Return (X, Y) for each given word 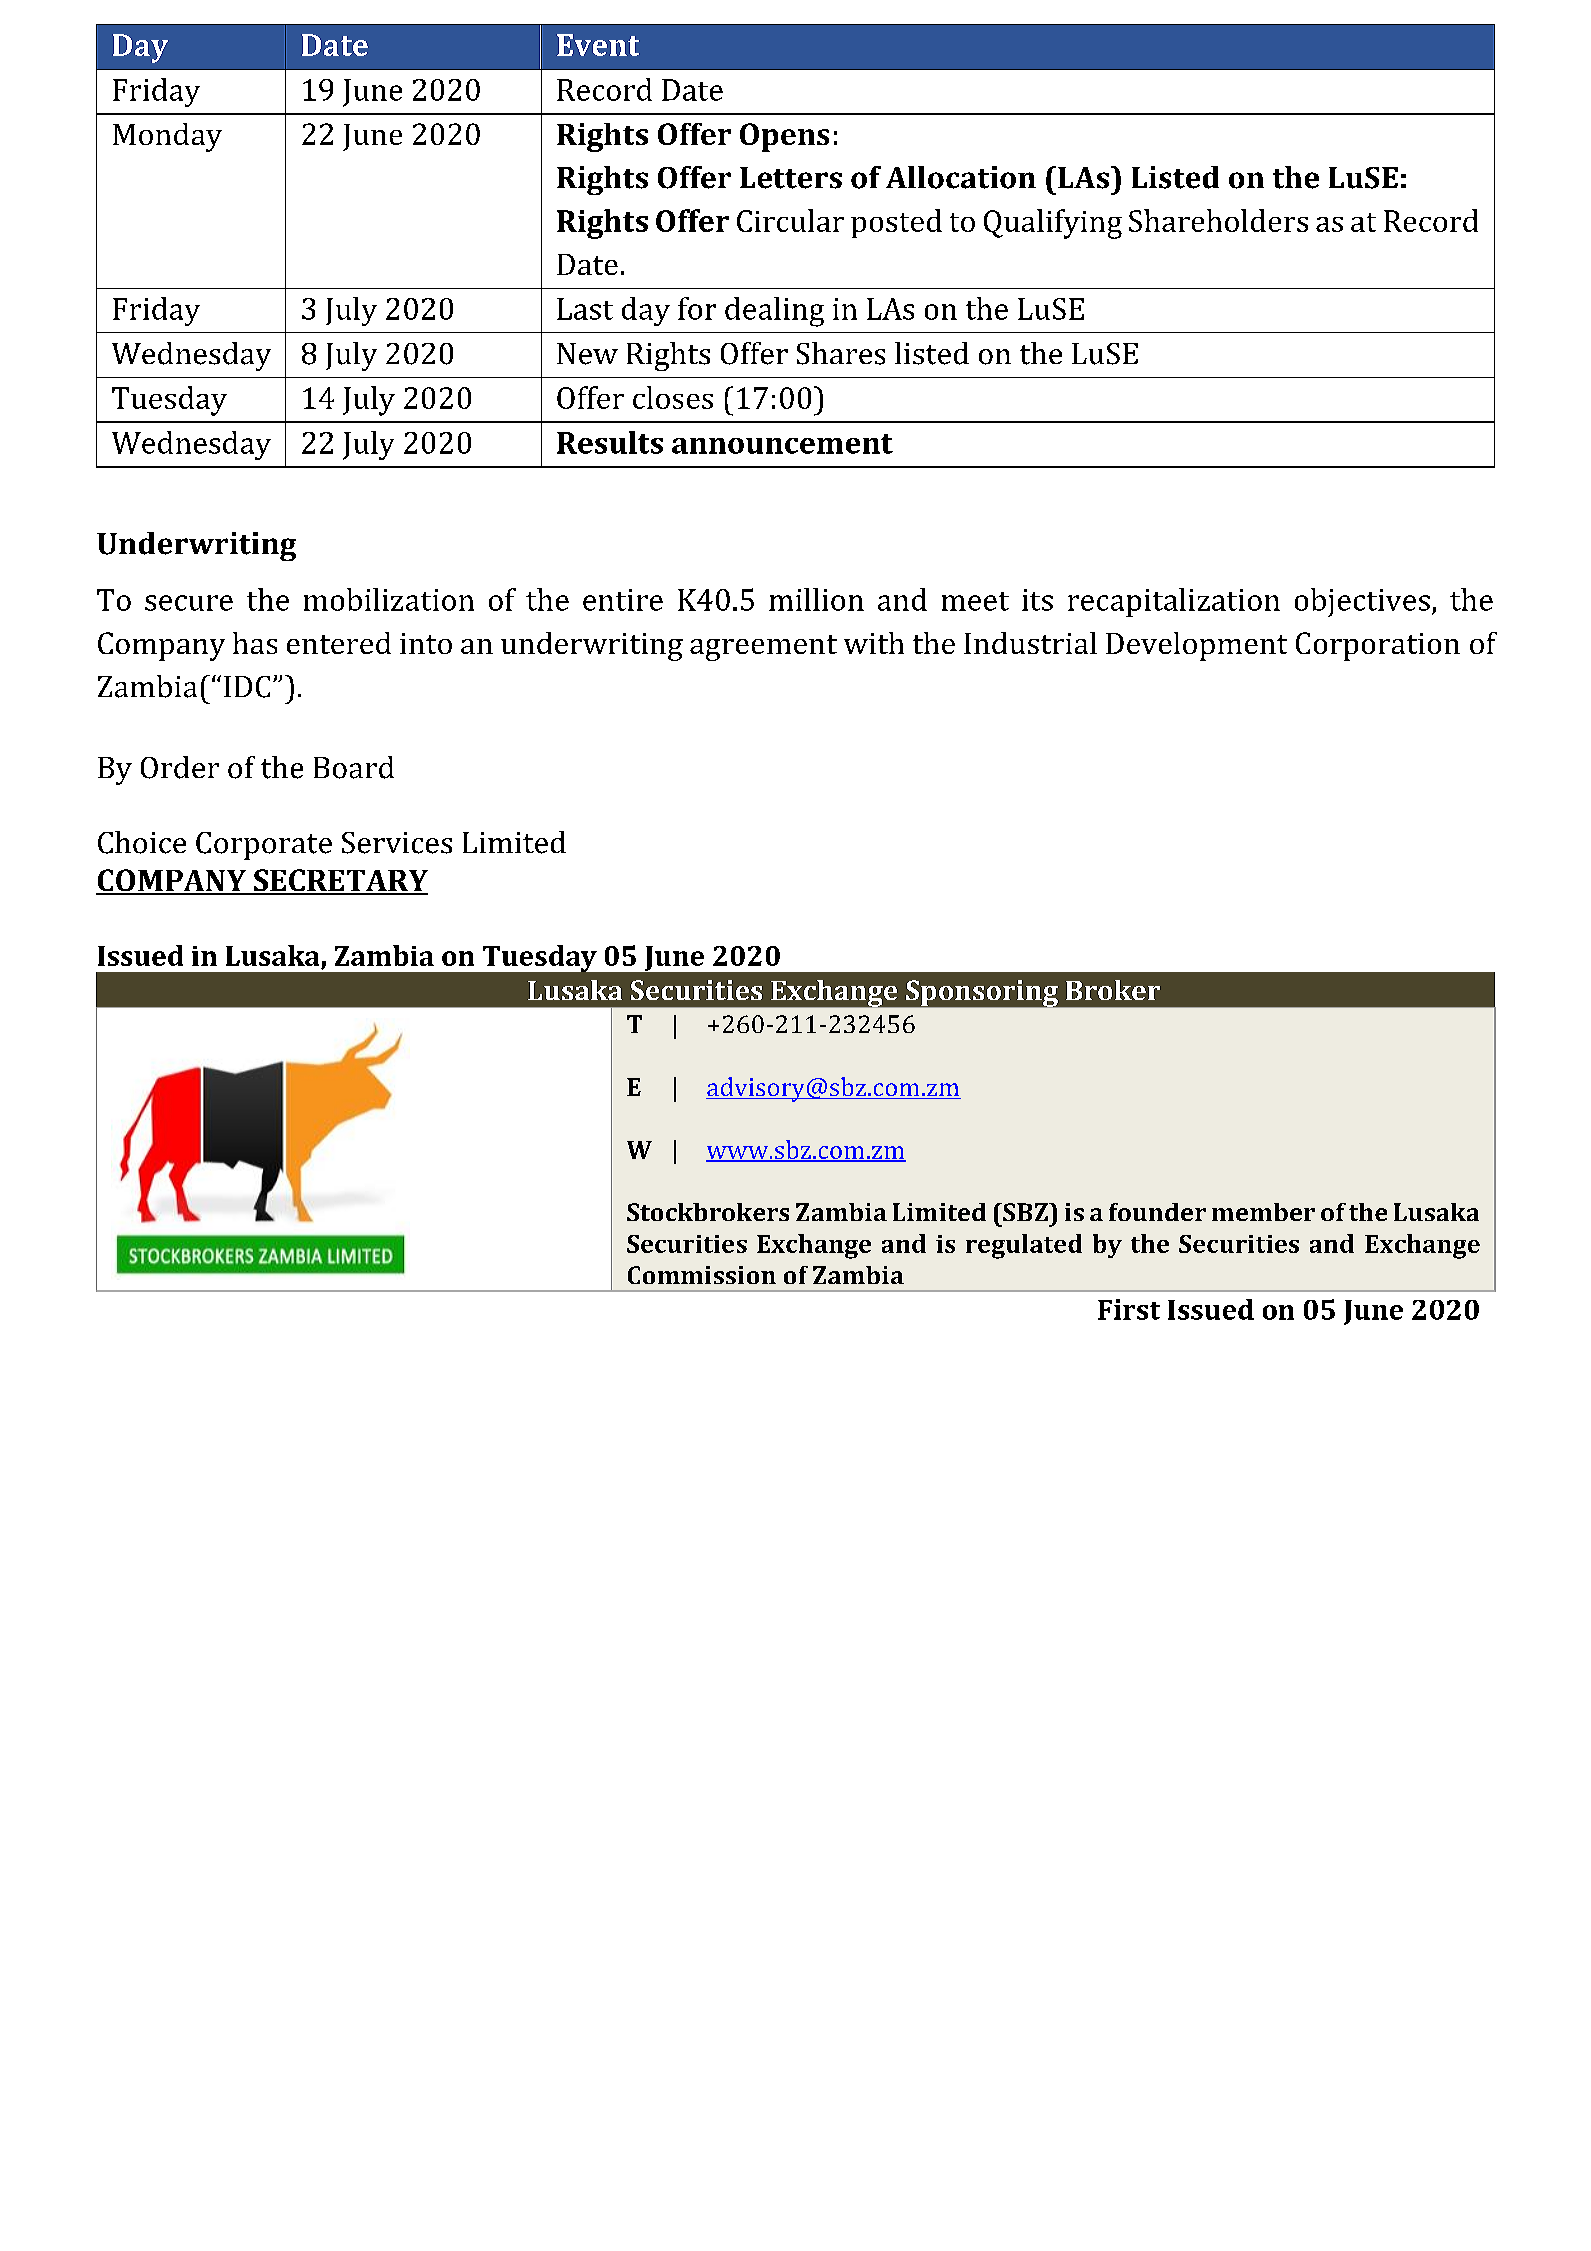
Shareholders (1218, 220)
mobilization (389, 599)
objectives (1362, 602)
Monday (167, 137)
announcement (782, 444)
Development (1196, 646)
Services (397, 843)
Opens (784, 137)
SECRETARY (339, 881)
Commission (702, 1275)
